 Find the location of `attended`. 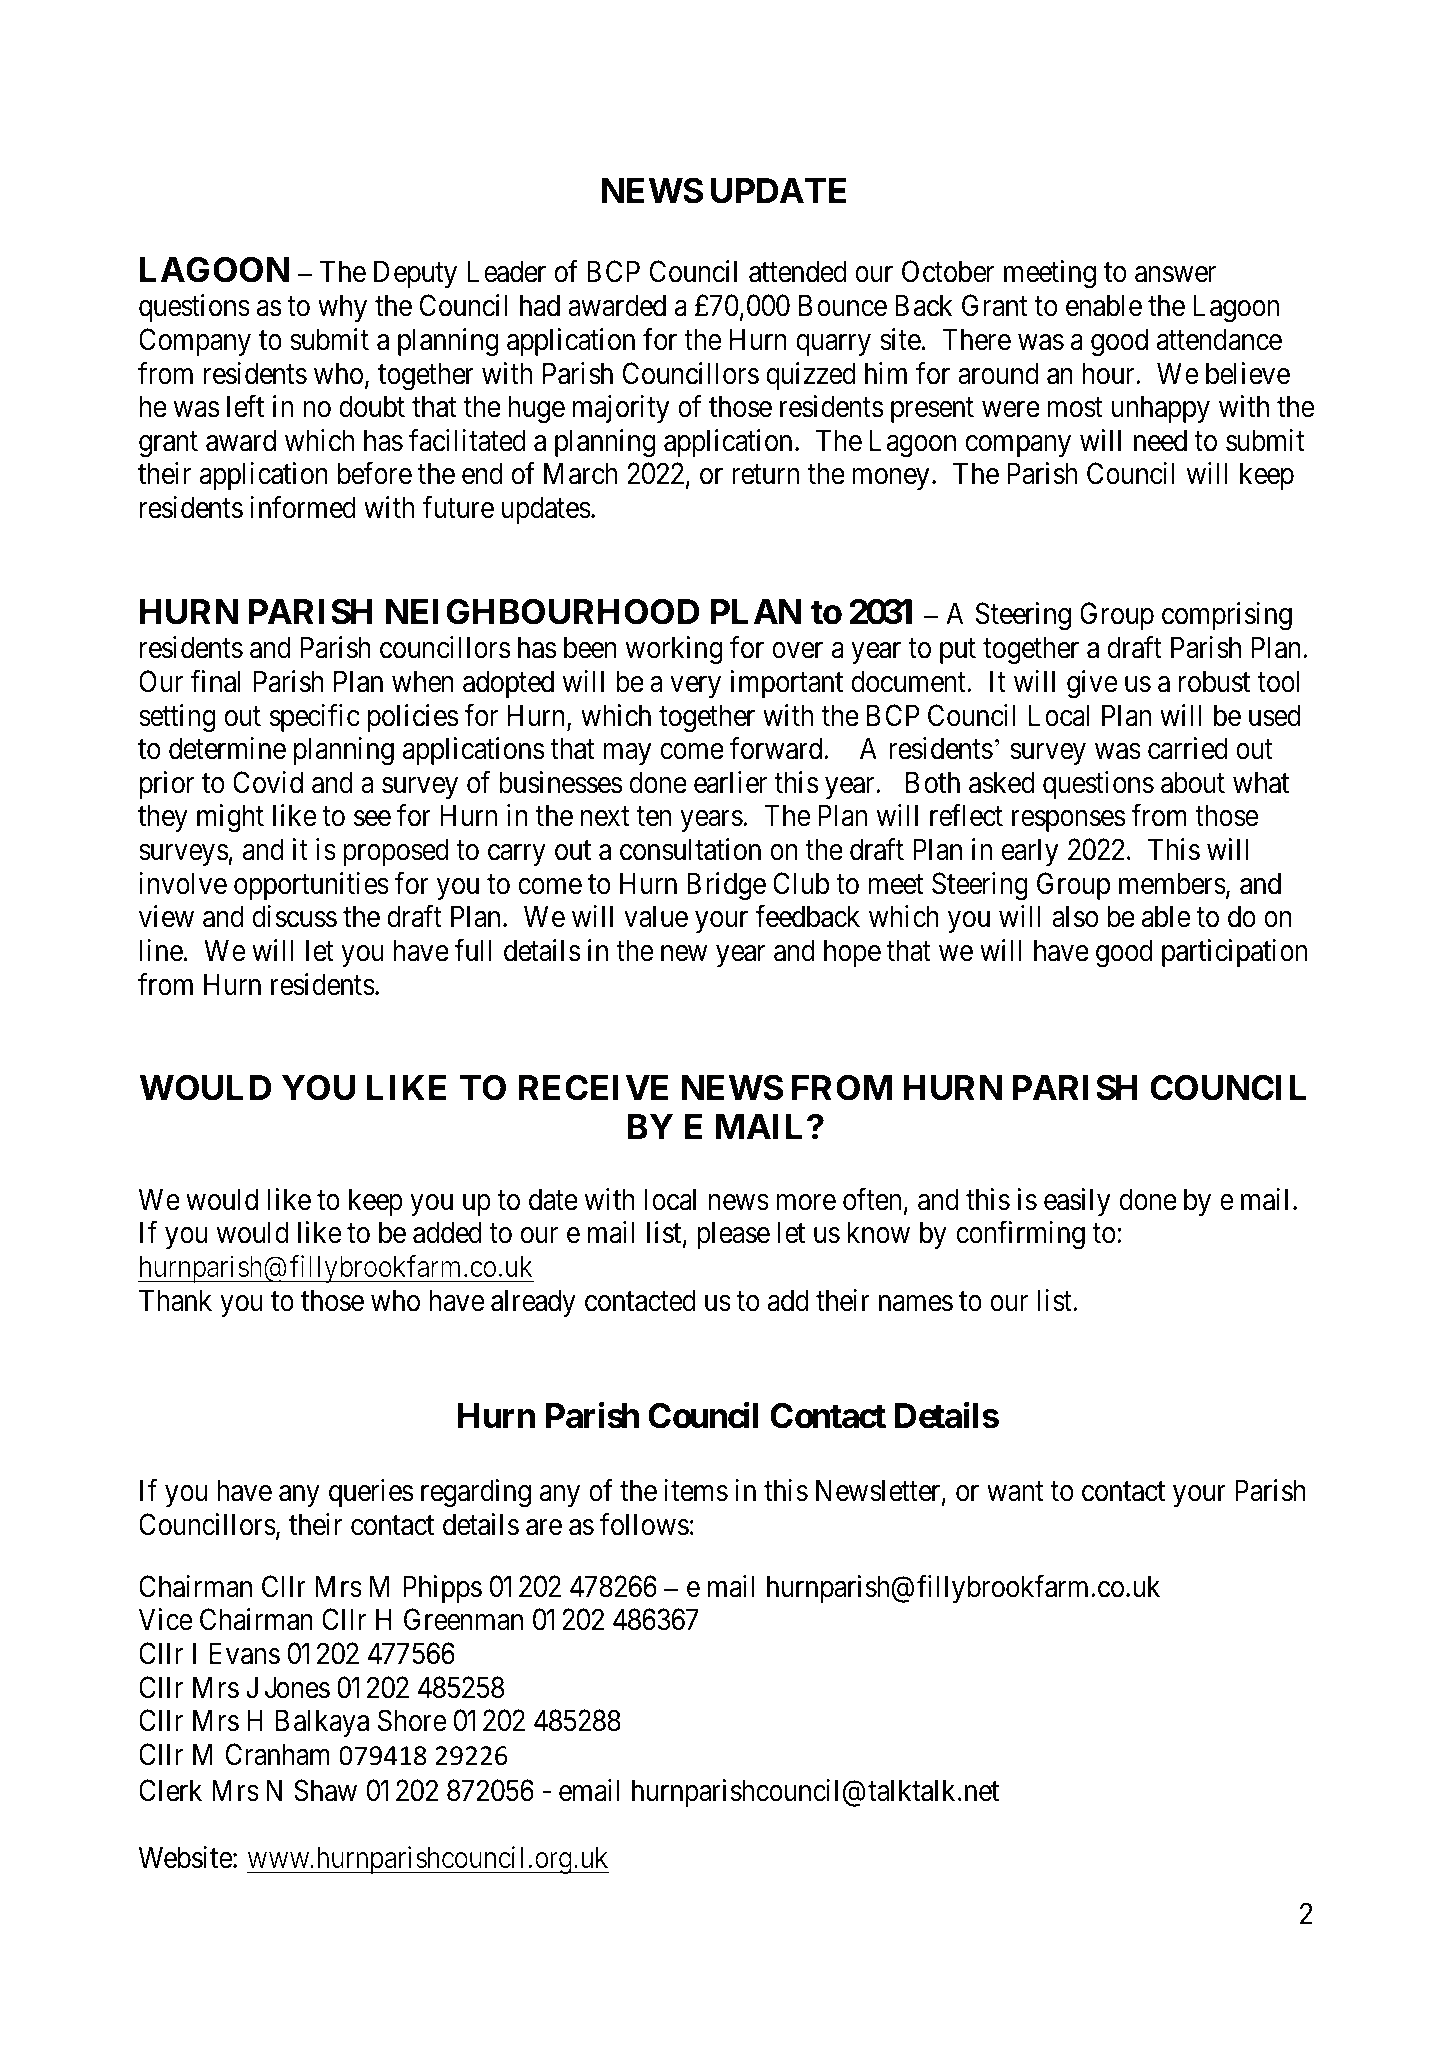

attended is located at coordinates (798, 271).
